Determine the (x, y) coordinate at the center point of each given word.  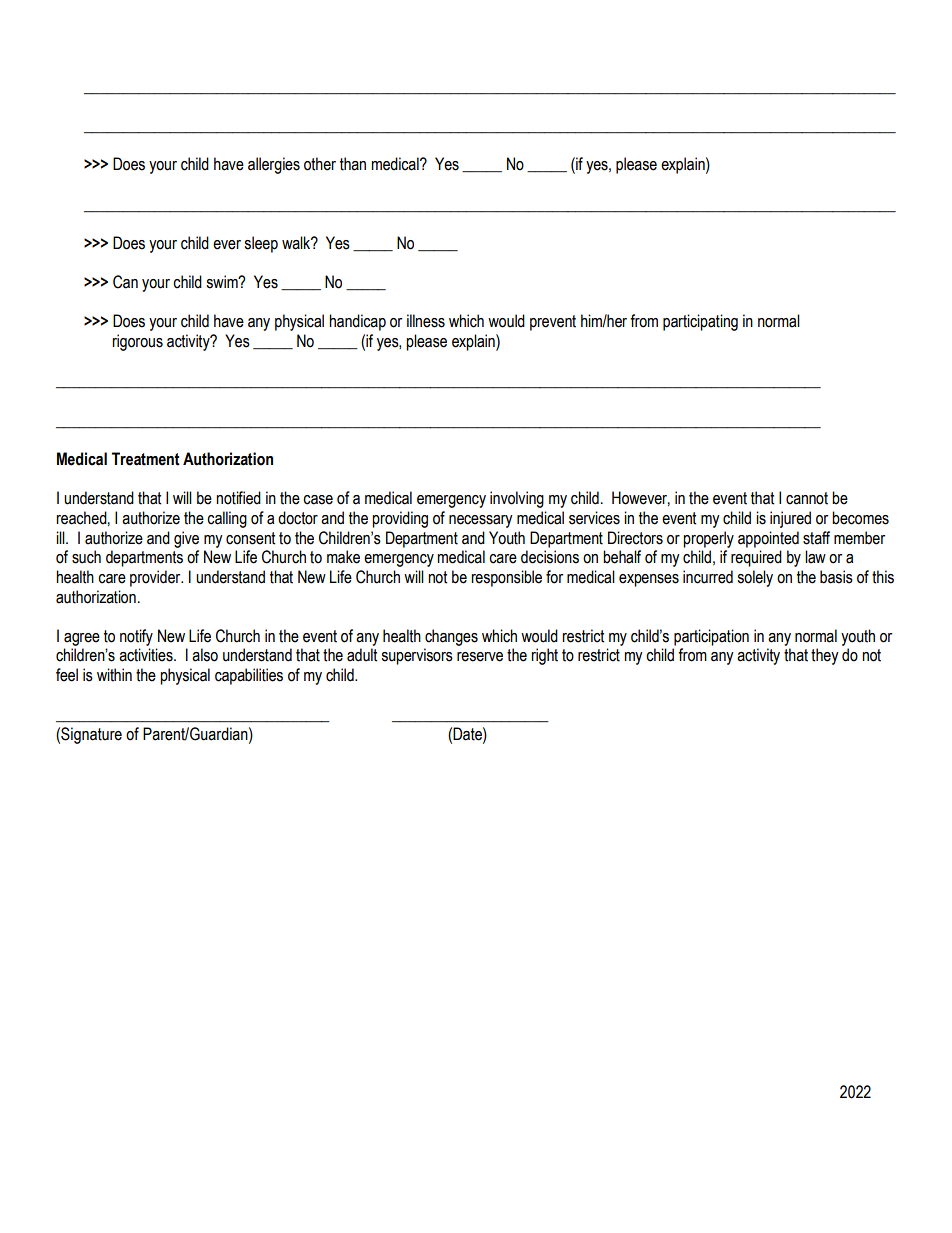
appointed (768, 539)
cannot (807, 498)
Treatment (146, 459)
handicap (357, 322)
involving (517, 499)
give (186, 539)
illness (426, 321)
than (353, 164)
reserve (480, 657)
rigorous (137, 342)
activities (147, 655)
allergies (274, 165)
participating (700, 322)
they (825, 656)
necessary (481, 521)
